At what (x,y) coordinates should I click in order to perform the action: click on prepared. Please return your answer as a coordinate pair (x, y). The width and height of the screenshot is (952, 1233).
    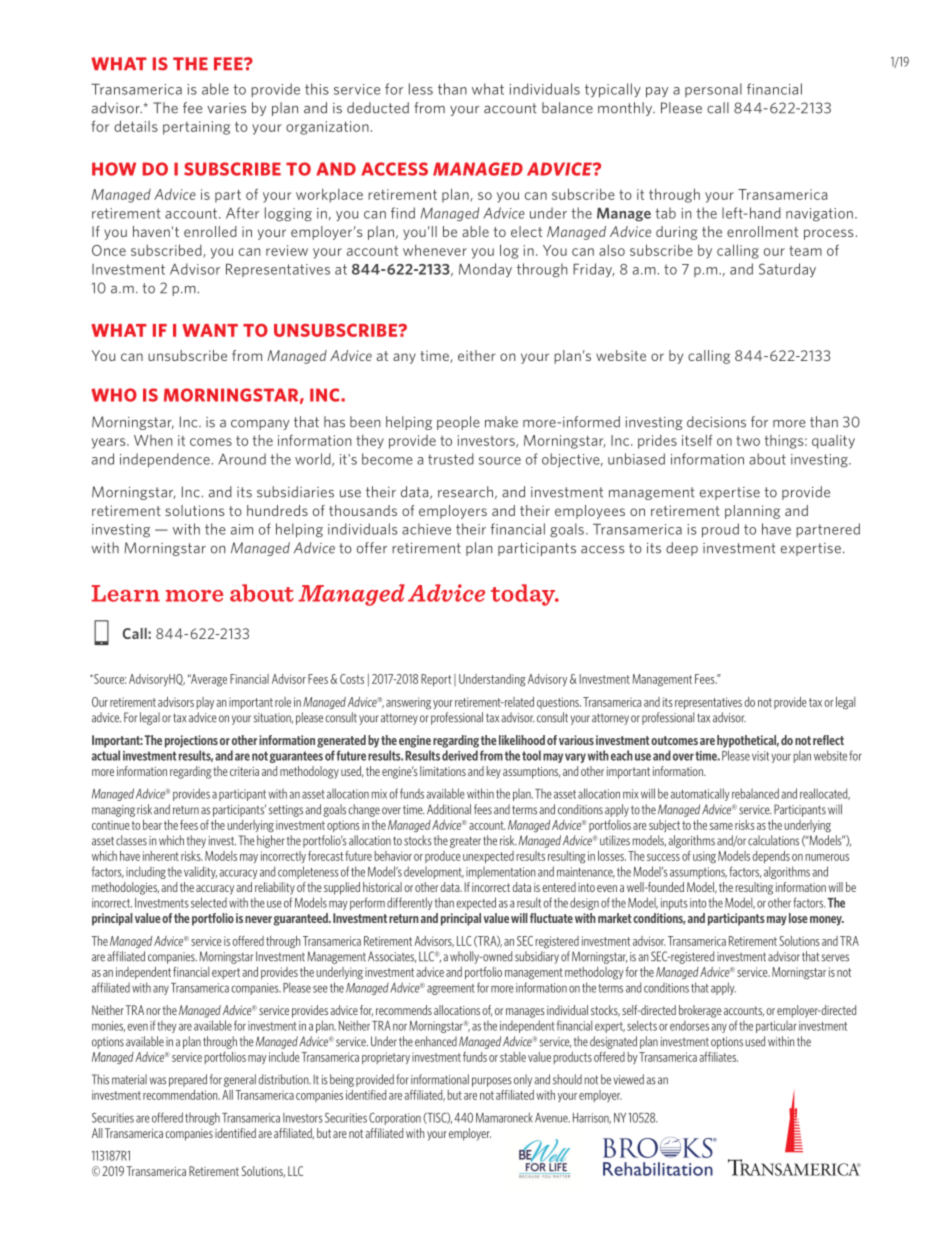
    Looking at the image, I should click on (188, 1080).
